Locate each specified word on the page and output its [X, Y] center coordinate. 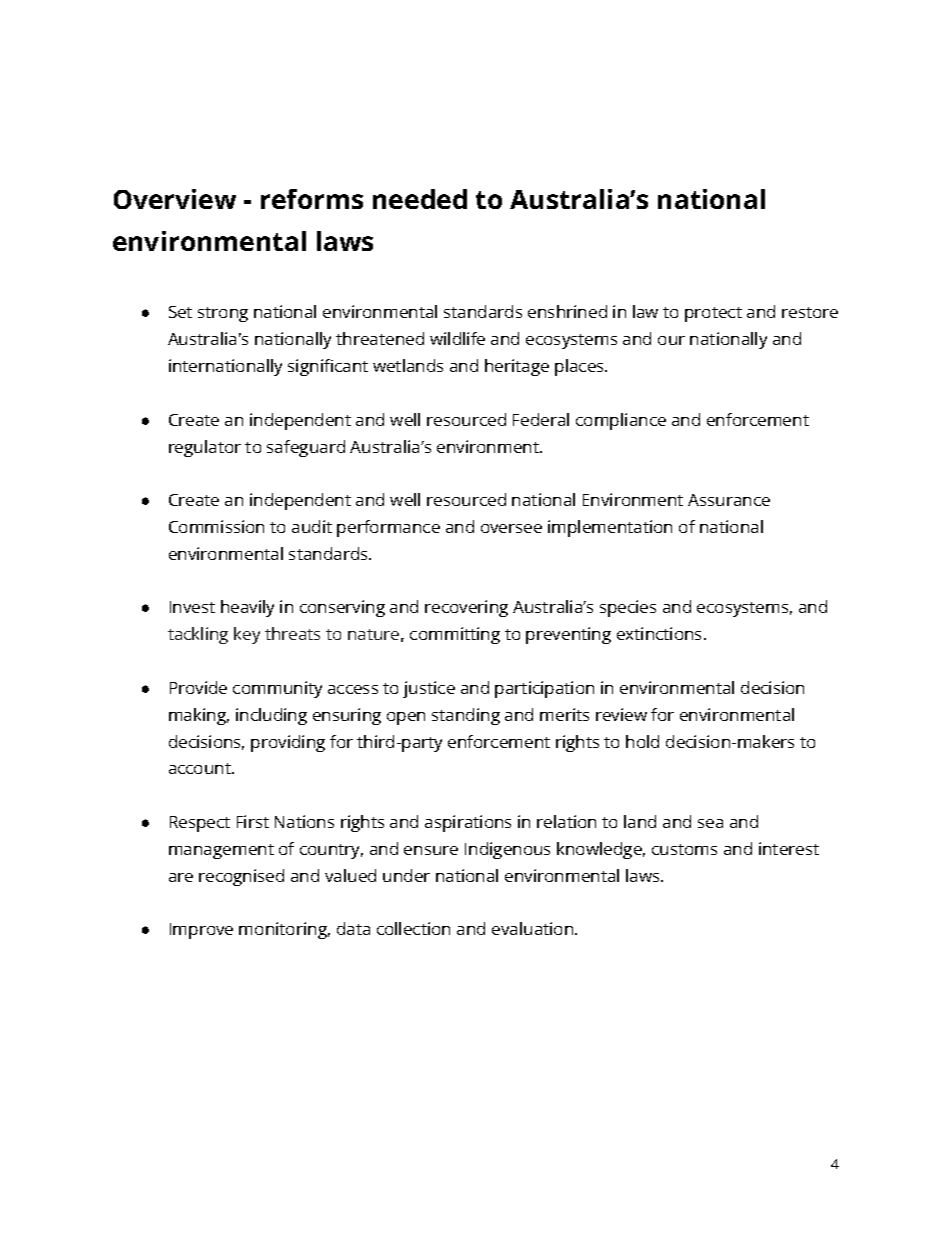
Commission [216, 526]
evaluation [534, 928]
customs [684, 849]
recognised [241, 877]
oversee [511, 528]
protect [713, 314]
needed [420, 199]
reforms [312, 199]
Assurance [729, 500]
